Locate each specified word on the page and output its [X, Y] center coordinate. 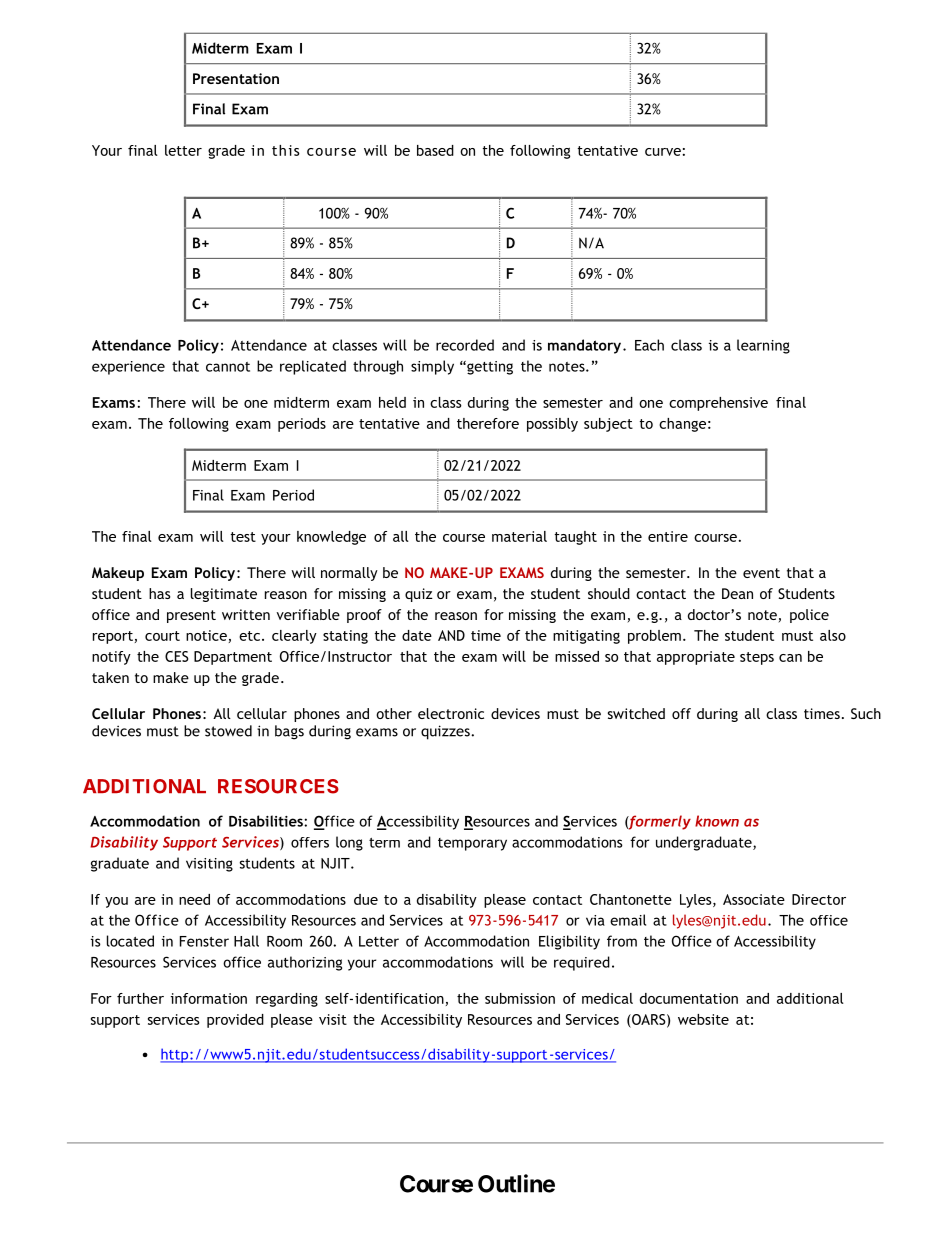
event [761, 573]
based [435, 150]
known [717, 821]
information [209, 998]
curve [663, 152]
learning [763, 346]
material [519, 536]
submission [520, 998]
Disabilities [267, 821]
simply [432, 367]
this [286, 150]
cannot [228, 367]
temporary [472, 844]
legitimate [224, 595]
